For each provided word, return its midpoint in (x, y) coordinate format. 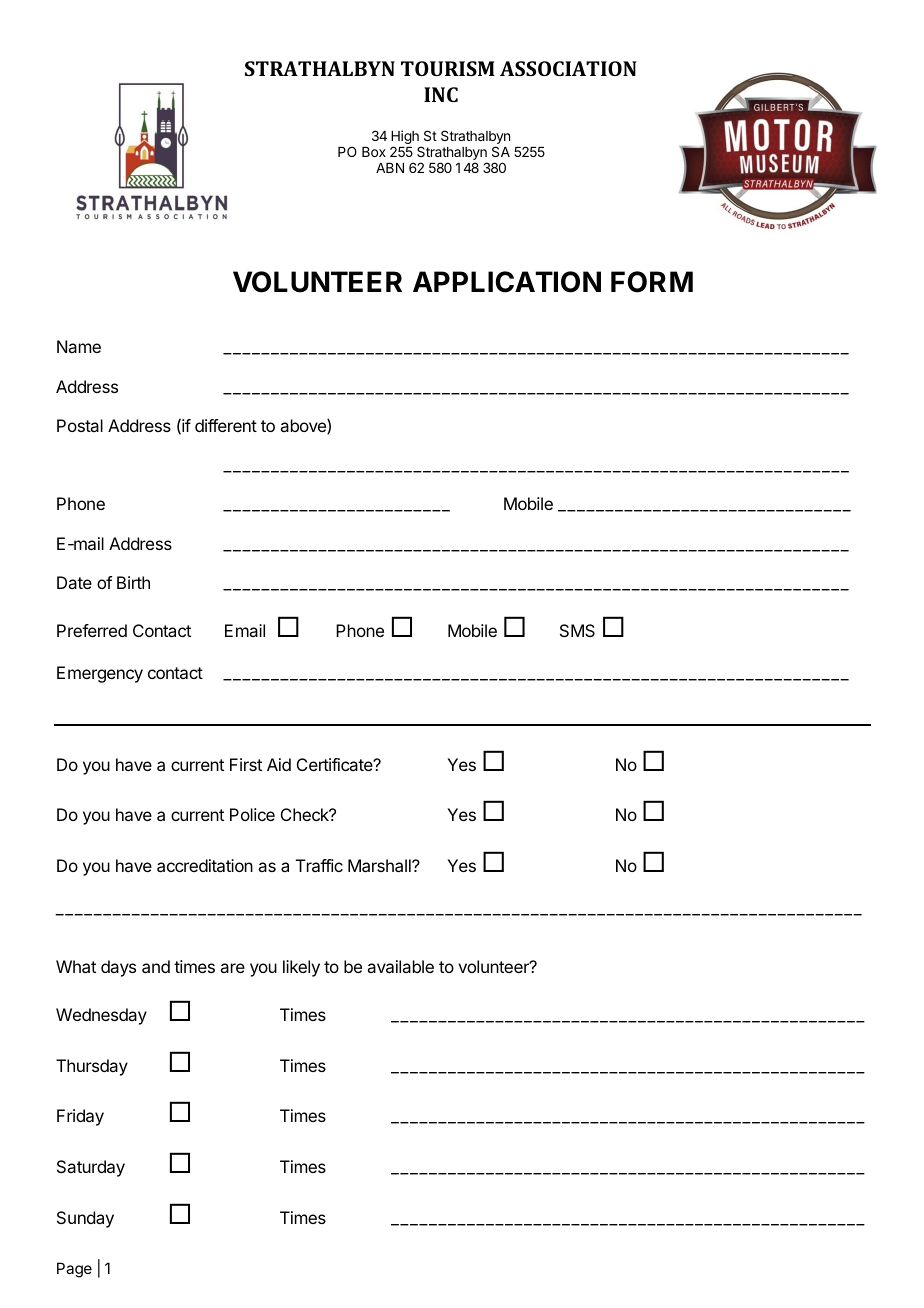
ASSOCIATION (568, 68)
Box (374, 152)
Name (79, 346)
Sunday (85, 1219)
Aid (279, 764)
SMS (577, 630)
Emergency (100, 674)
